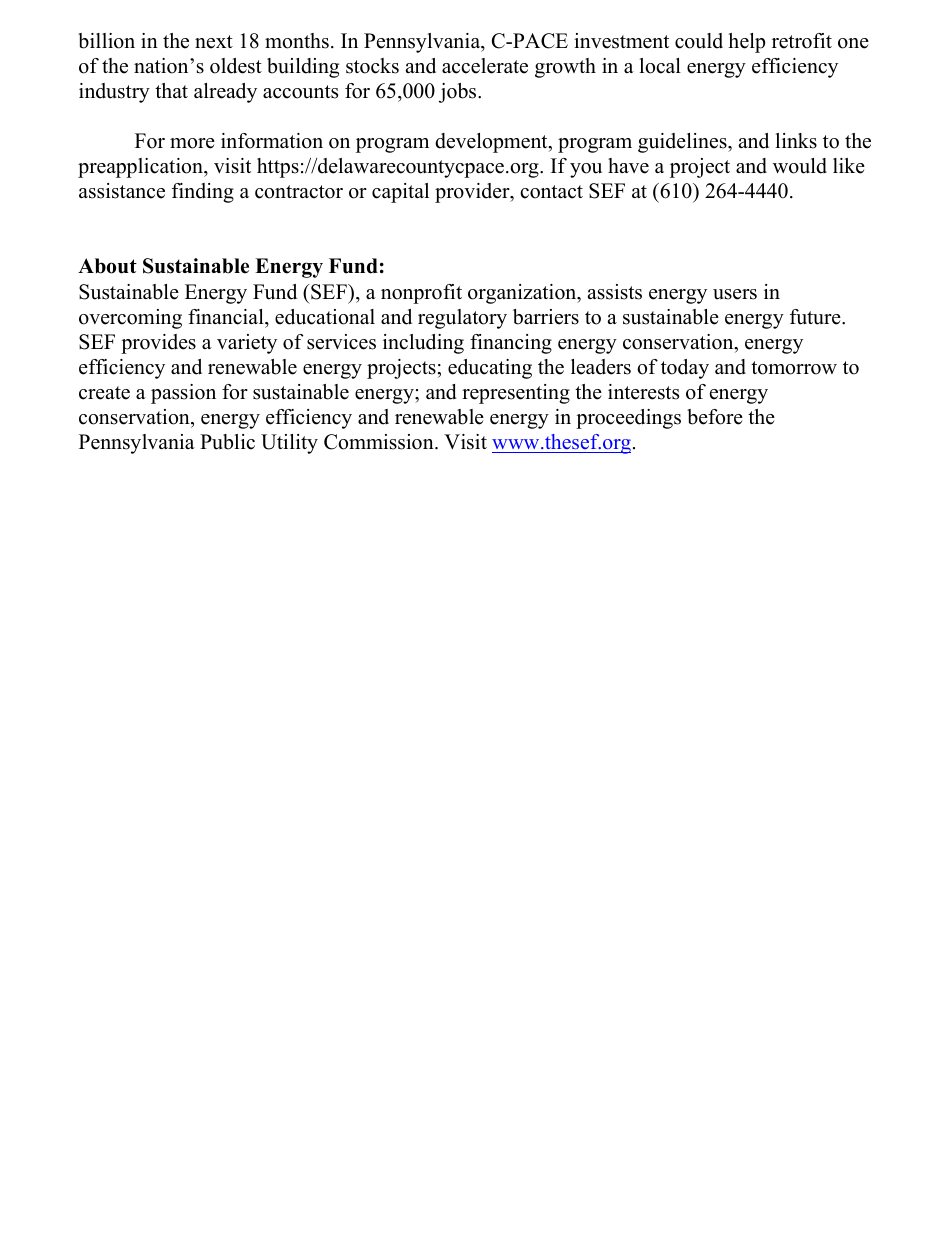 Image resolution: width=952 pixels, height=1233 pixels. Describe the element at coordinates (214, 42) in the screenshot. I see `next` at that location.
